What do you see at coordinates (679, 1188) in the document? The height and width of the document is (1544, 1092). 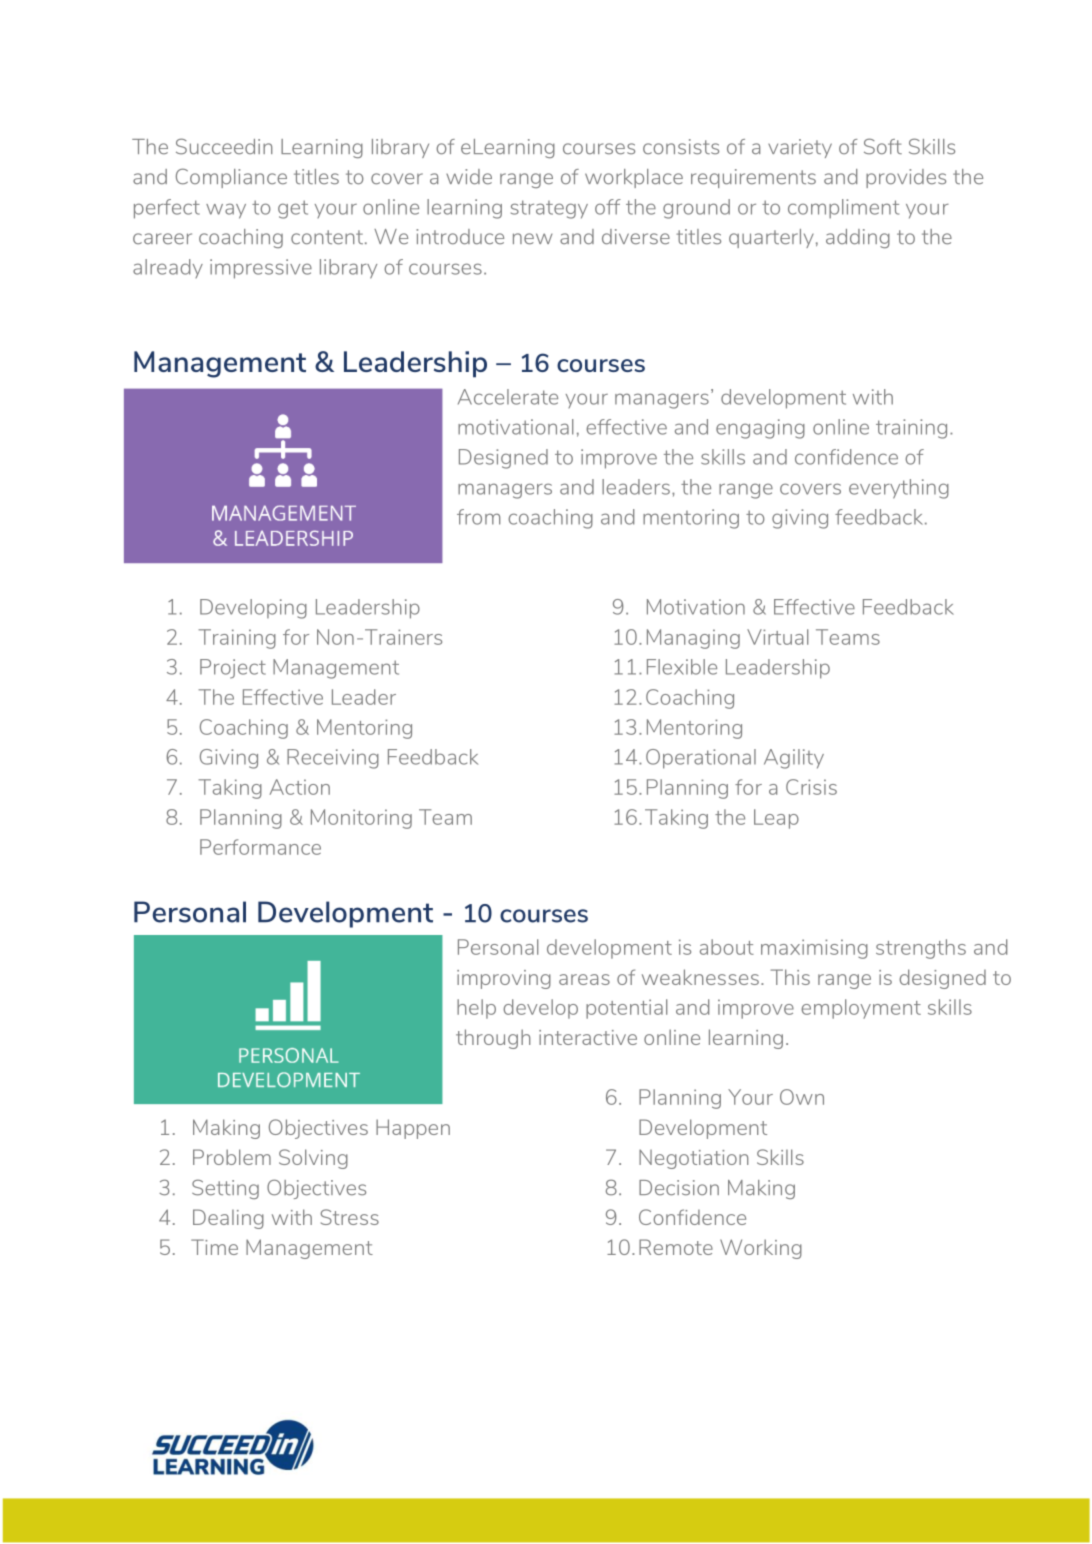 I see `Decision` at bounding box center [679, 1188].
